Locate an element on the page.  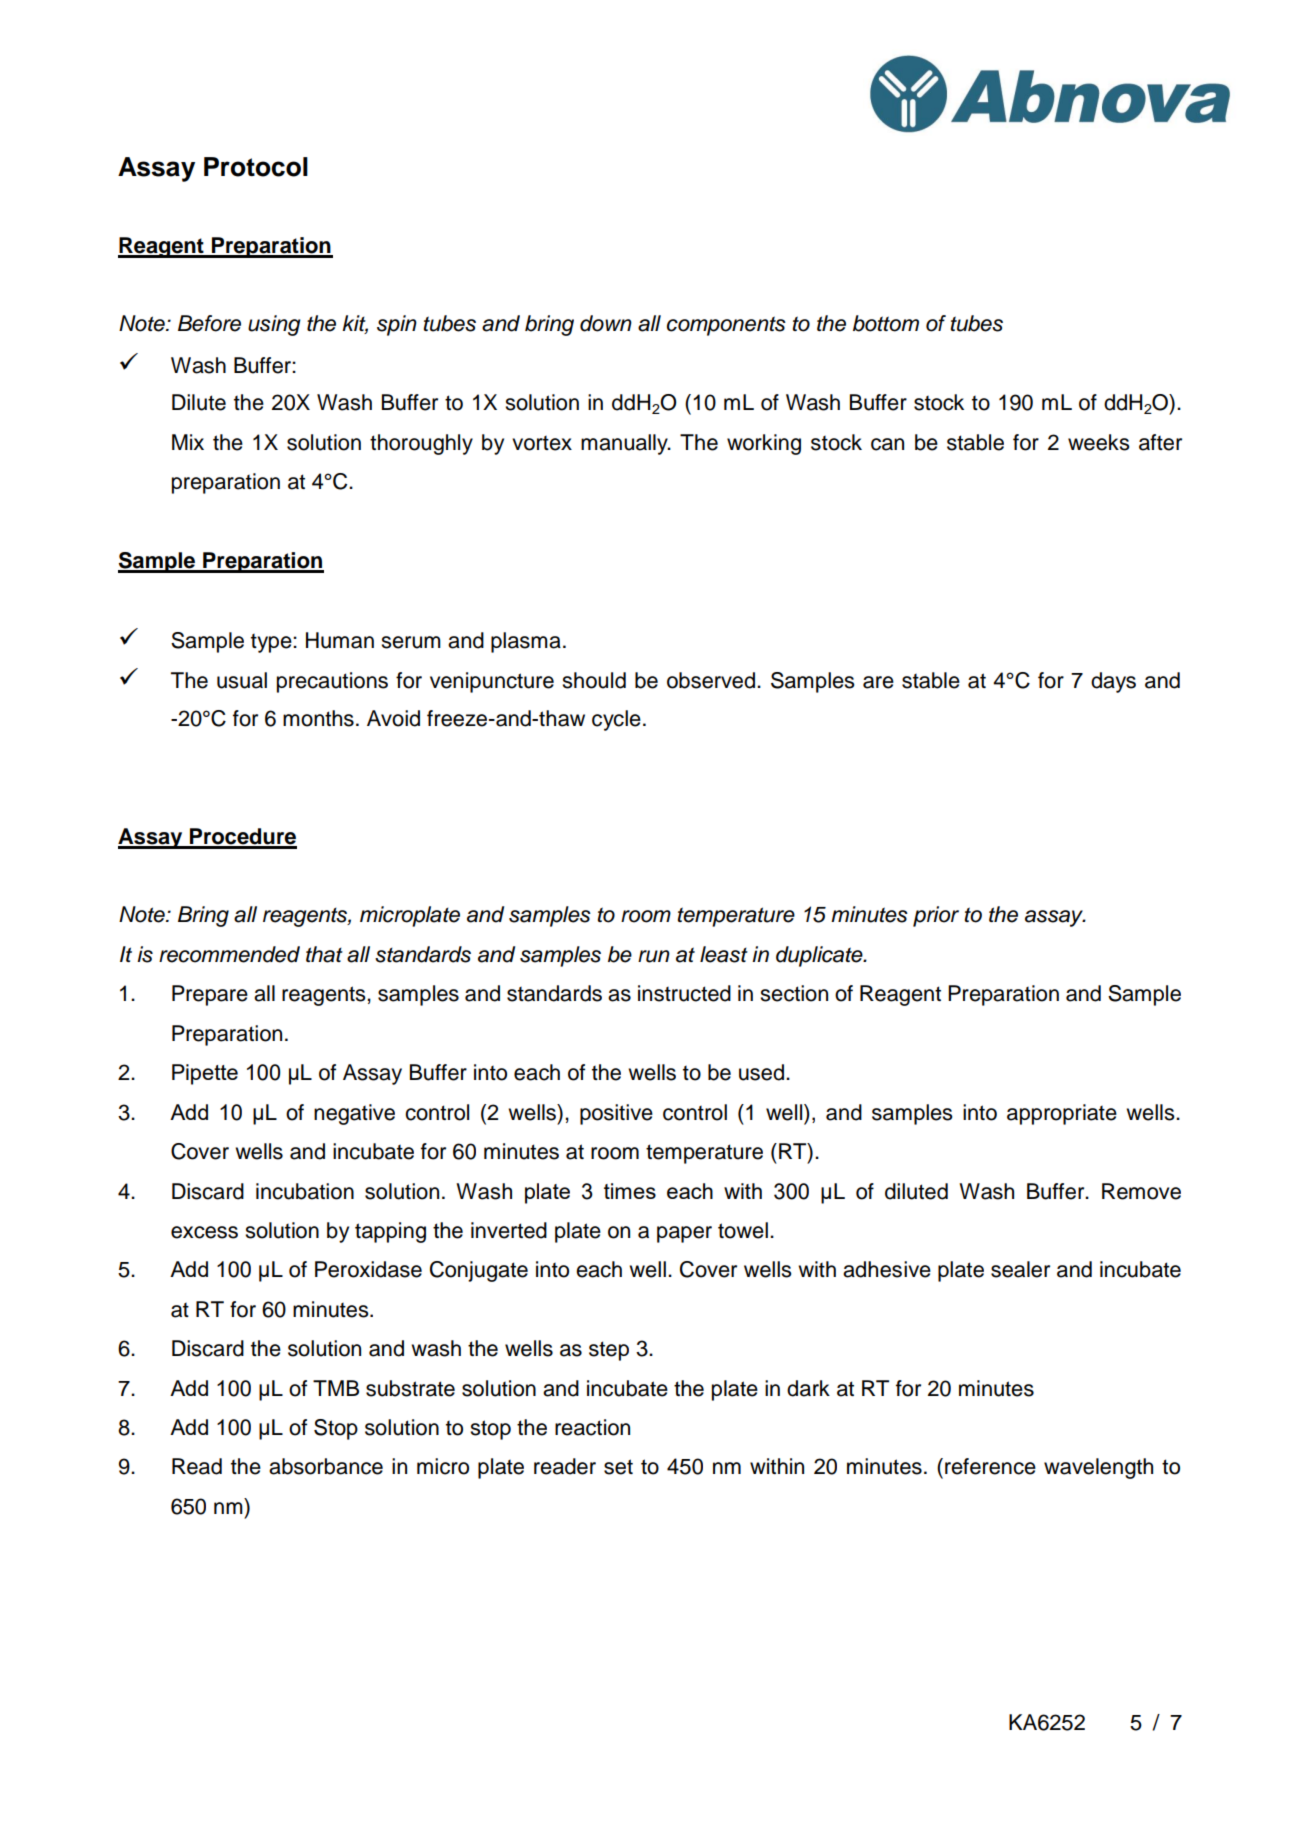
absorbance is located at coordinates (326, 1466).
